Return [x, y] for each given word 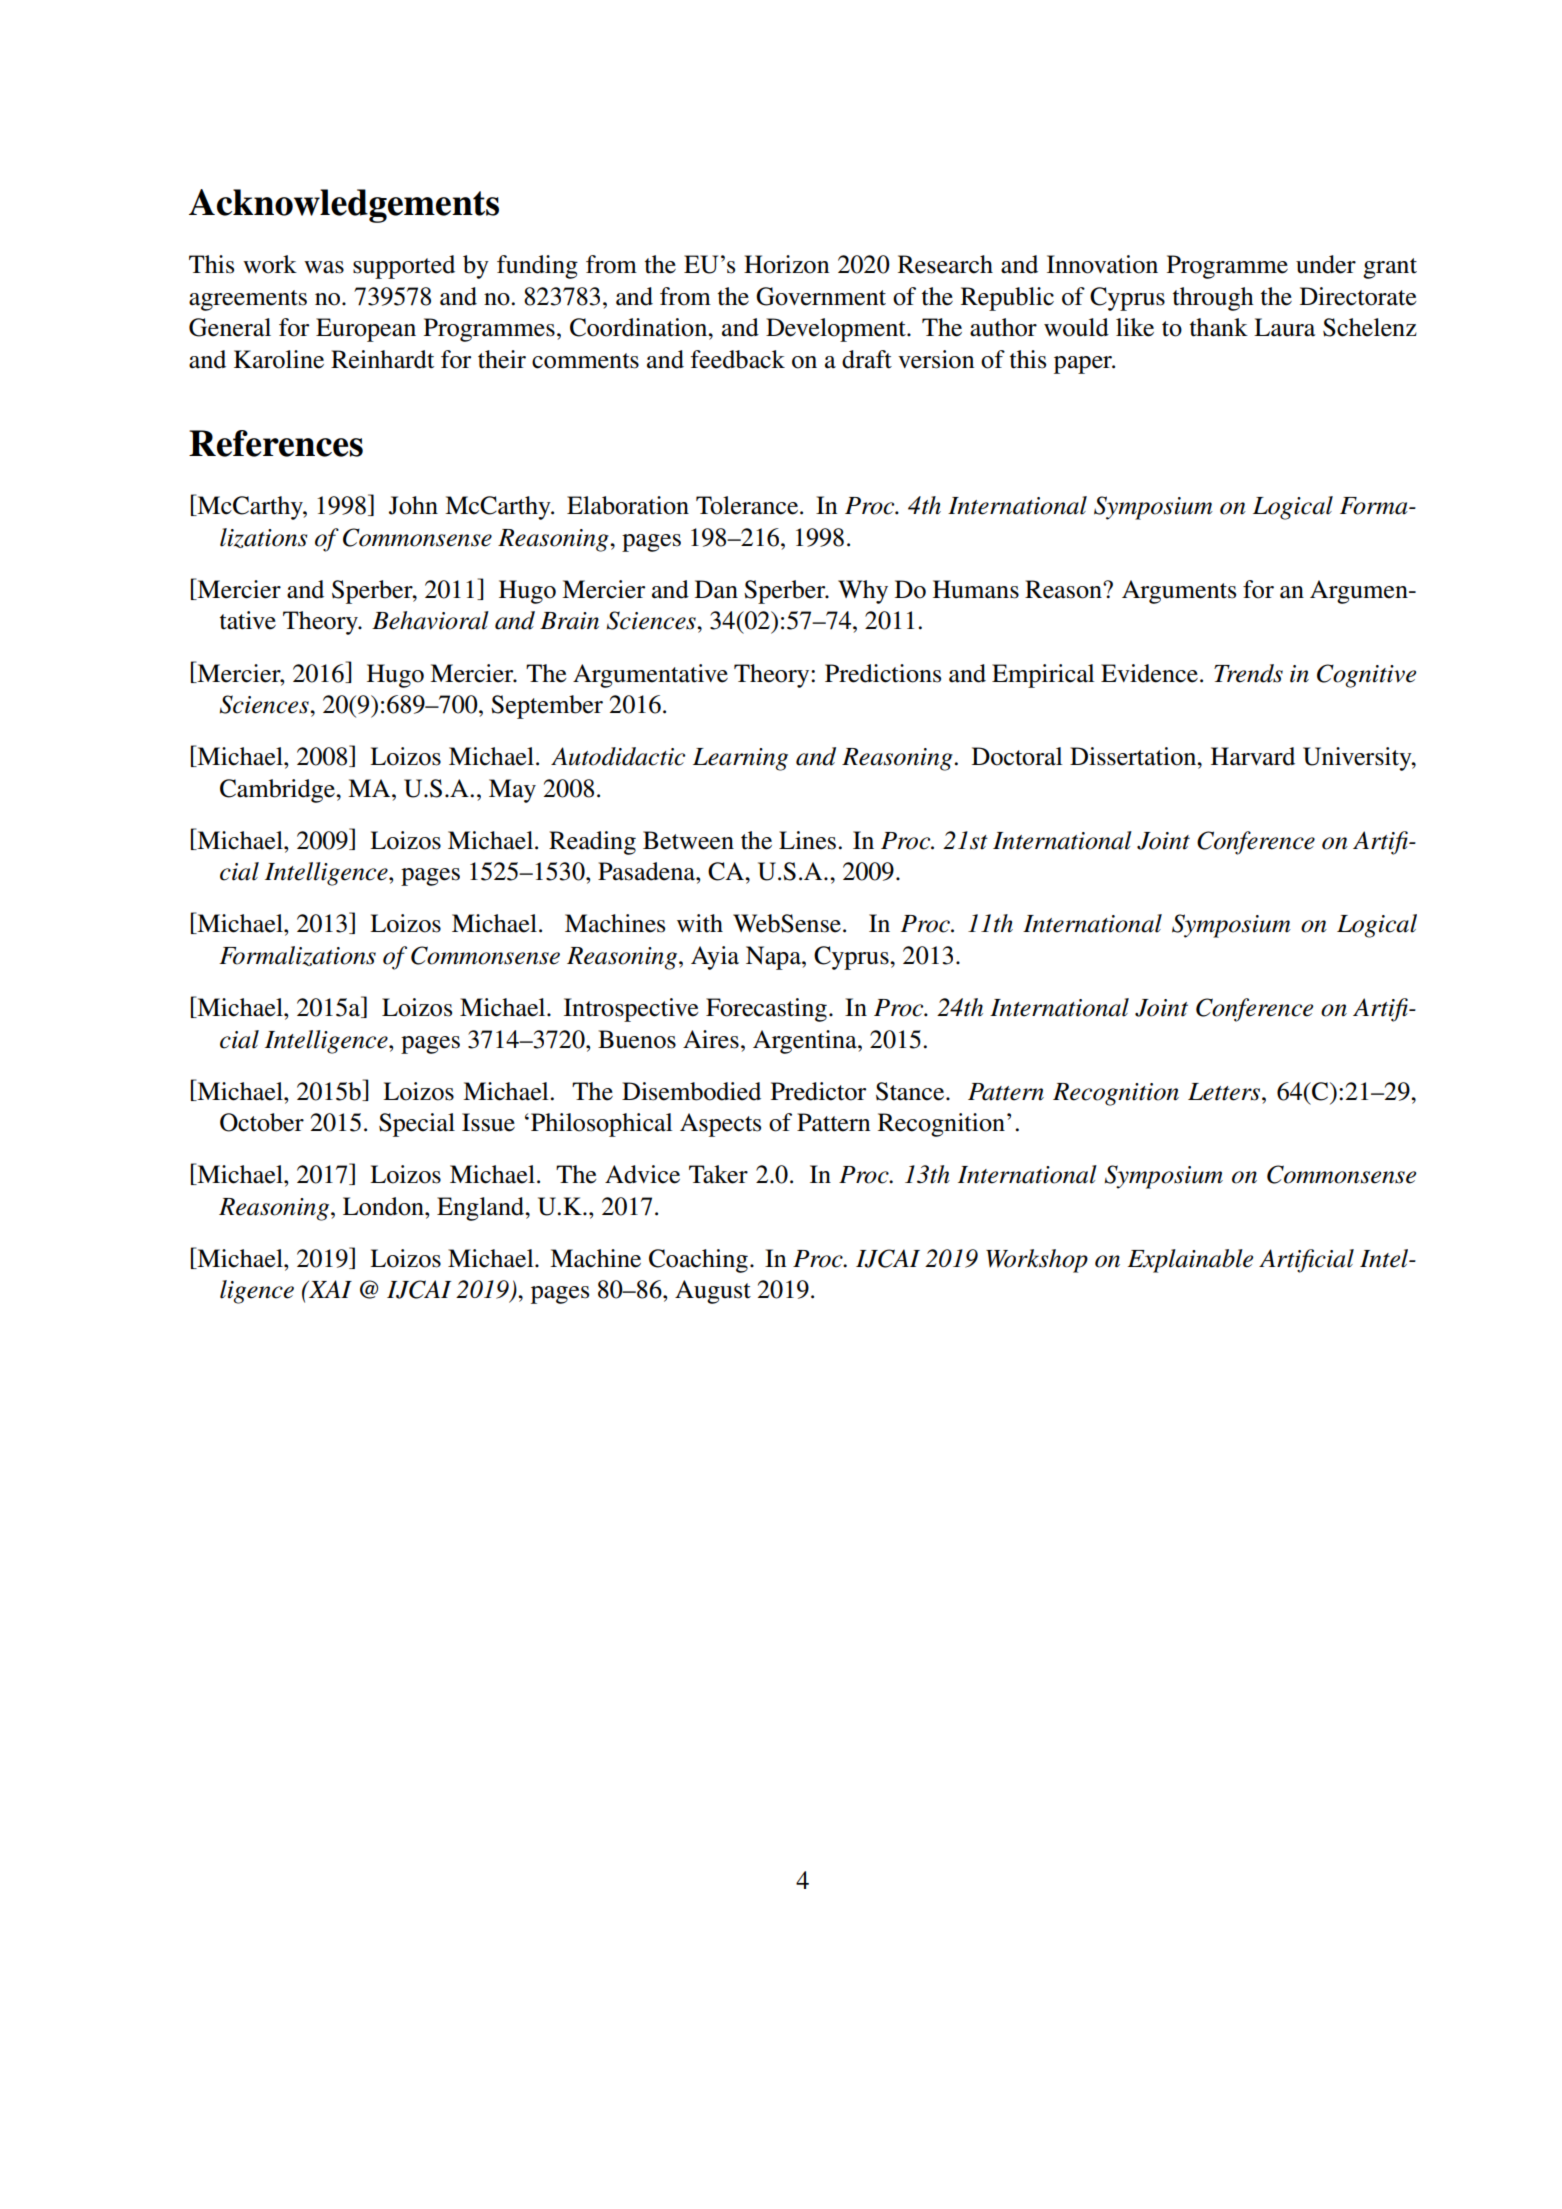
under [1326, 264]
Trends [1248, 673]
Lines [809, 840]
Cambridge [279, 791]
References [276, 443]
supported [404, 267]
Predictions [883, 673]
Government [821, 296]
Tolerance [748, 505]
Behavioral [430, 620]
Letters [1225, 1092]
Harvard [1253, 756]
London [384, 1206]
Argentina [806, 1042]
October [262, 1122]
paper [1084, 365]
